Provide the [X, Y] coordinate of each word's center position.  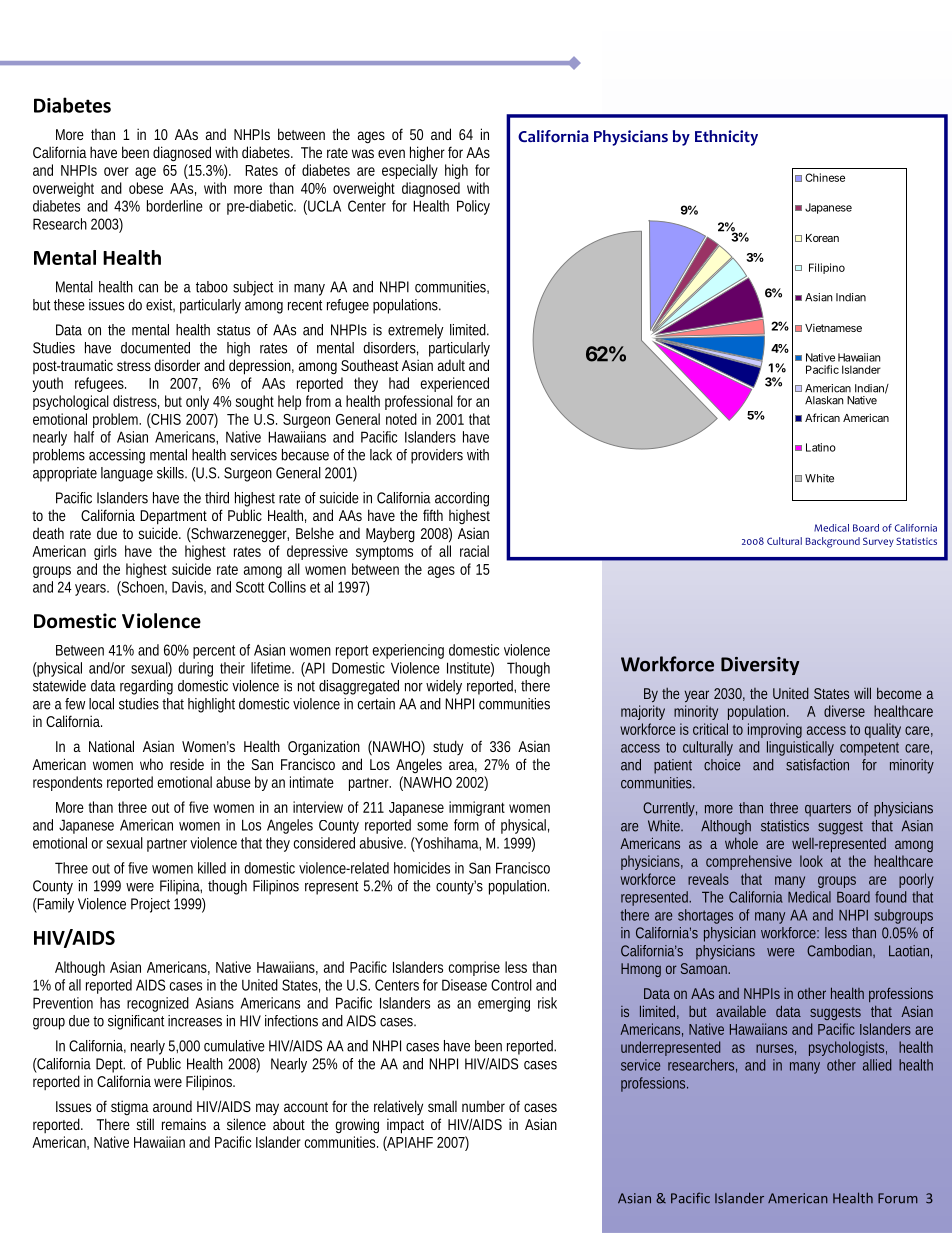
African [822, 417]
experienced [455, 384]
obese [146, 188]
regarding [146, 687]
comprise [474, 968]
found [890, 897]
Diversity [760, 666]
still [145, 1124]
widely [444, 687]
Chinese [825, 177]
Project [150, 905]
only [197, 402]
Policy [473, 207]
